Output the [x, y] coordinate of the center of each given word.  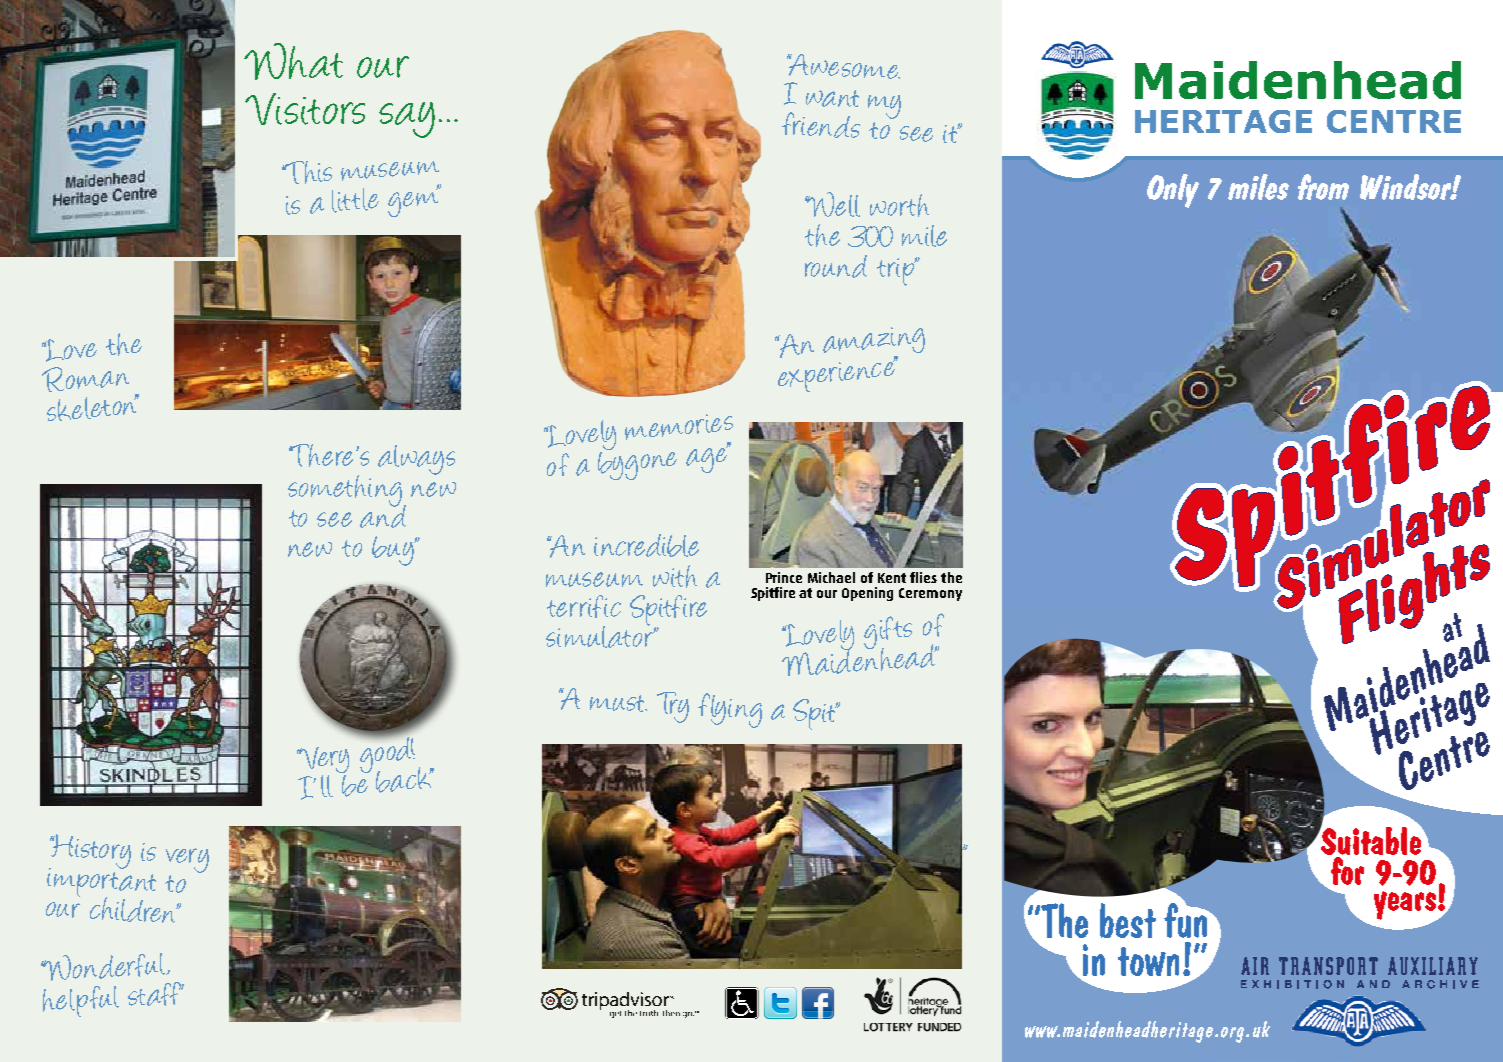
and [383, 515]
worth [899, 205]
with [675, 576]
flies [923, 577]
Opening [867, 594]
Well [832, 204]
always [416, 460]
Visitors [305, 109]
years [1406, 906]
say [407, 120]
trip [897, 271]
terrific [584, 606]
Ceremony [930, 594]
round [836, 266]
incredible [646, 545]
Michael [831, 577]
